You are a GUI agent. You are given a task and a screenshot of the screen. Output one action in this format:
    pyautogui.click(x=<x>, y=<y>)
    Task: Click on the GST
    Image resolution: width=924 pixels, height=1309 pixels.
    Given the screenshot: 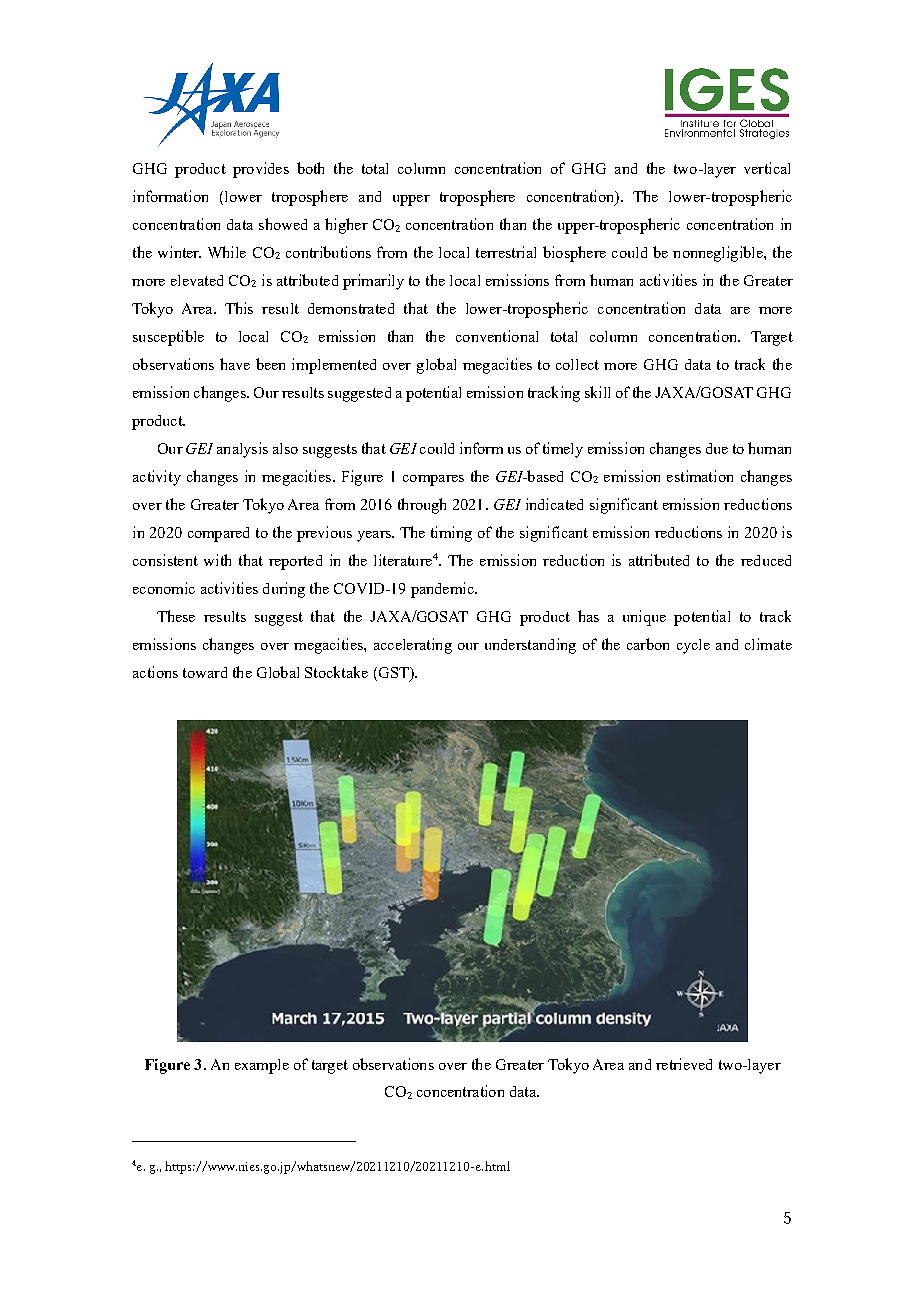 What is the action you would take?
    pyautogui.click(x=393, y=672)
